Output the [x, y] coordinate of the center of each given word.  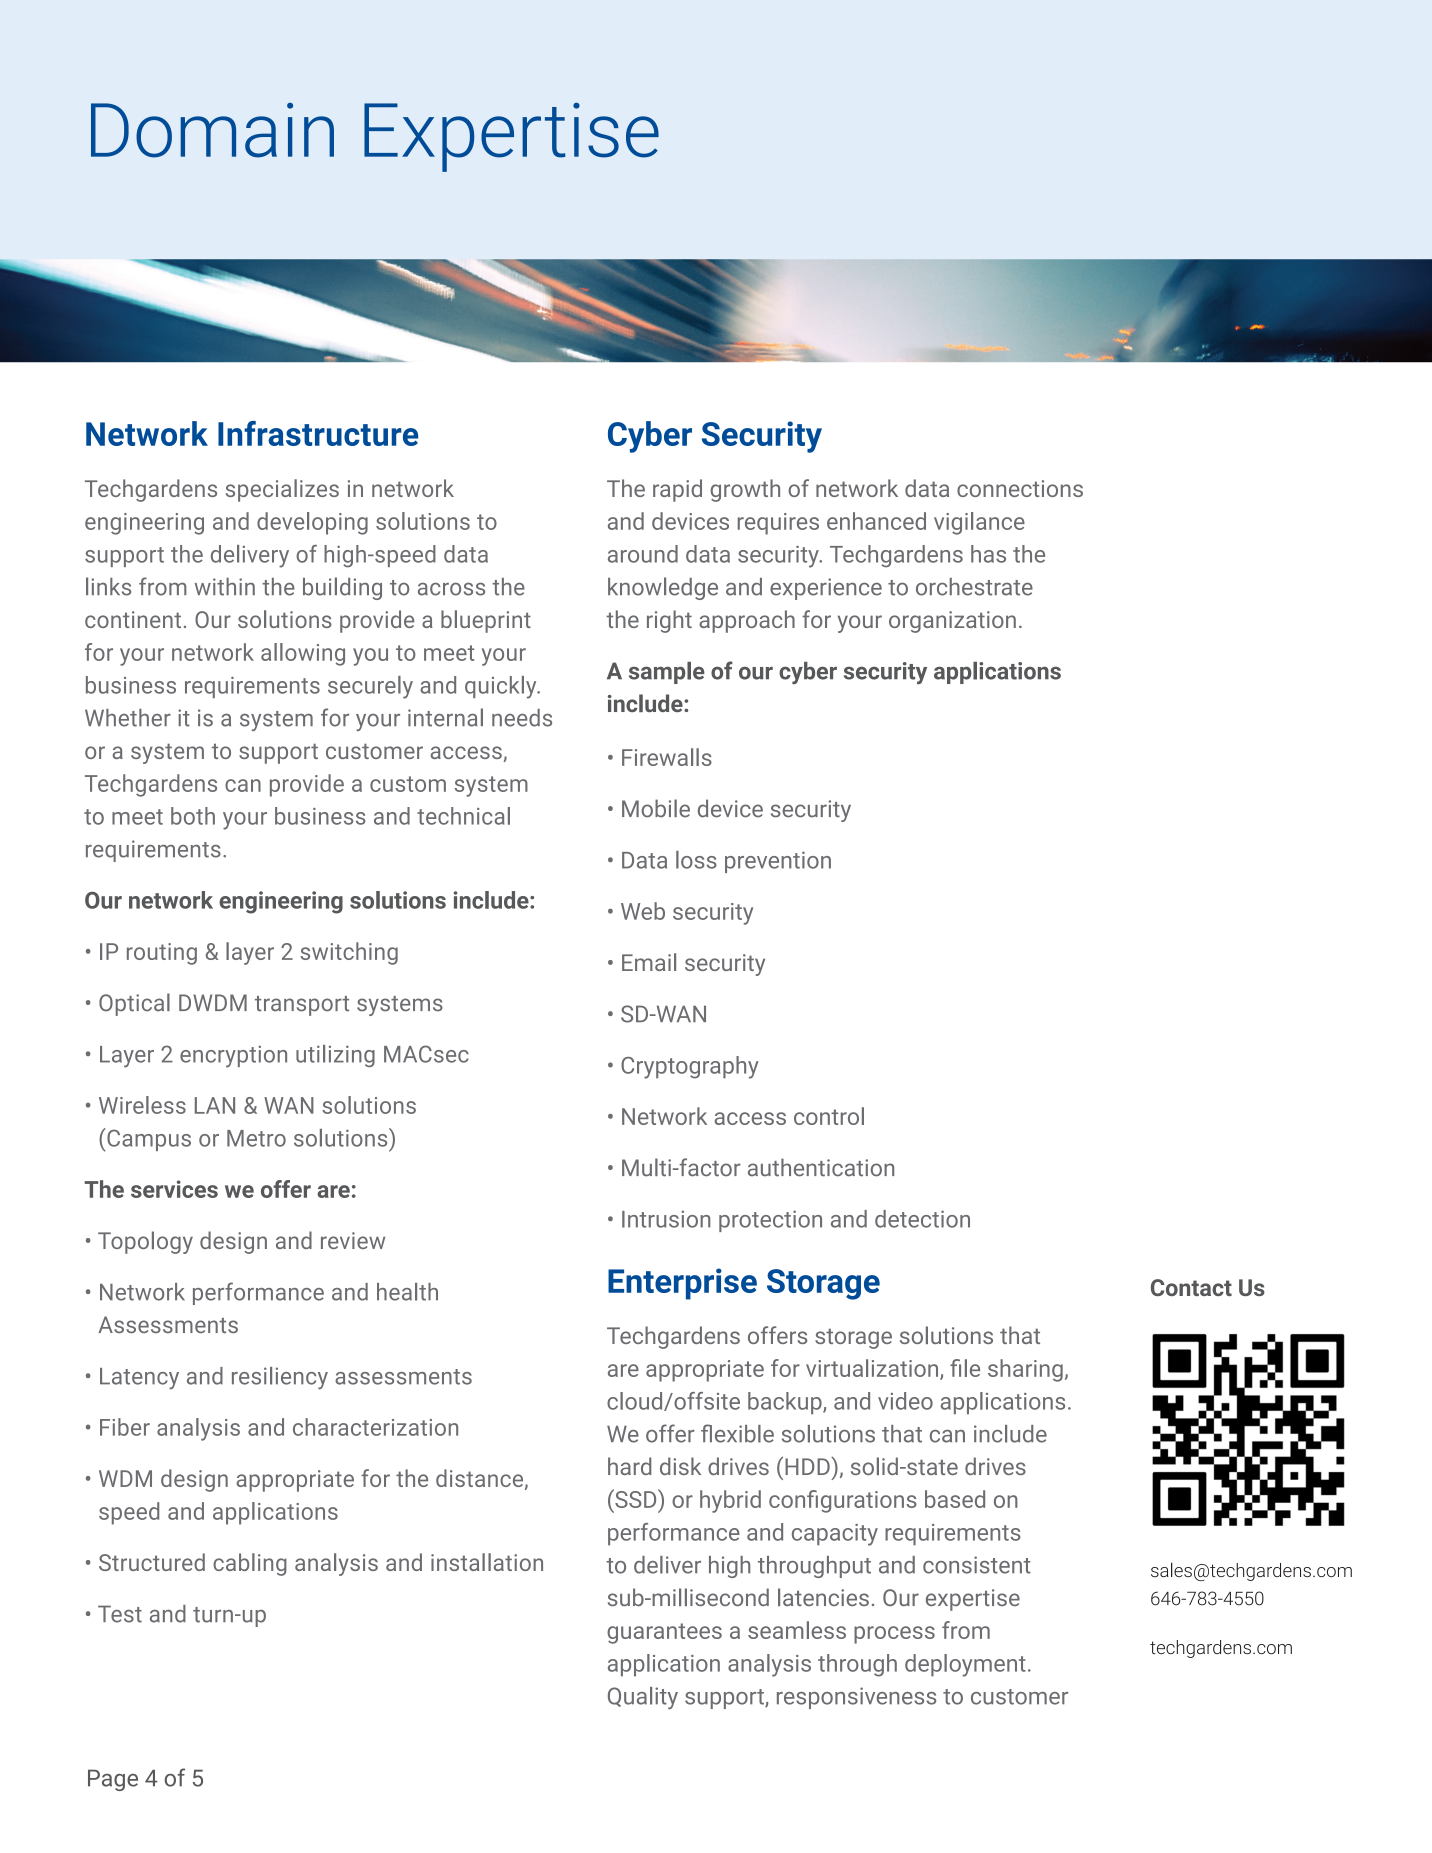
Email [649, 962]
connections [1020, 488]
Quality [643, 1698]
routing [162, 954]
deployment [965, 1665]
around [643, 554]
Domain [212, 130]
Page [113, 1780]
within [225, 587]
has [988, 554]
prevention [778, 862]
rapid [677, 490]
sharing [1025, 1370]
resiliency [280, 1378]
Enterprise [682, 1284]
